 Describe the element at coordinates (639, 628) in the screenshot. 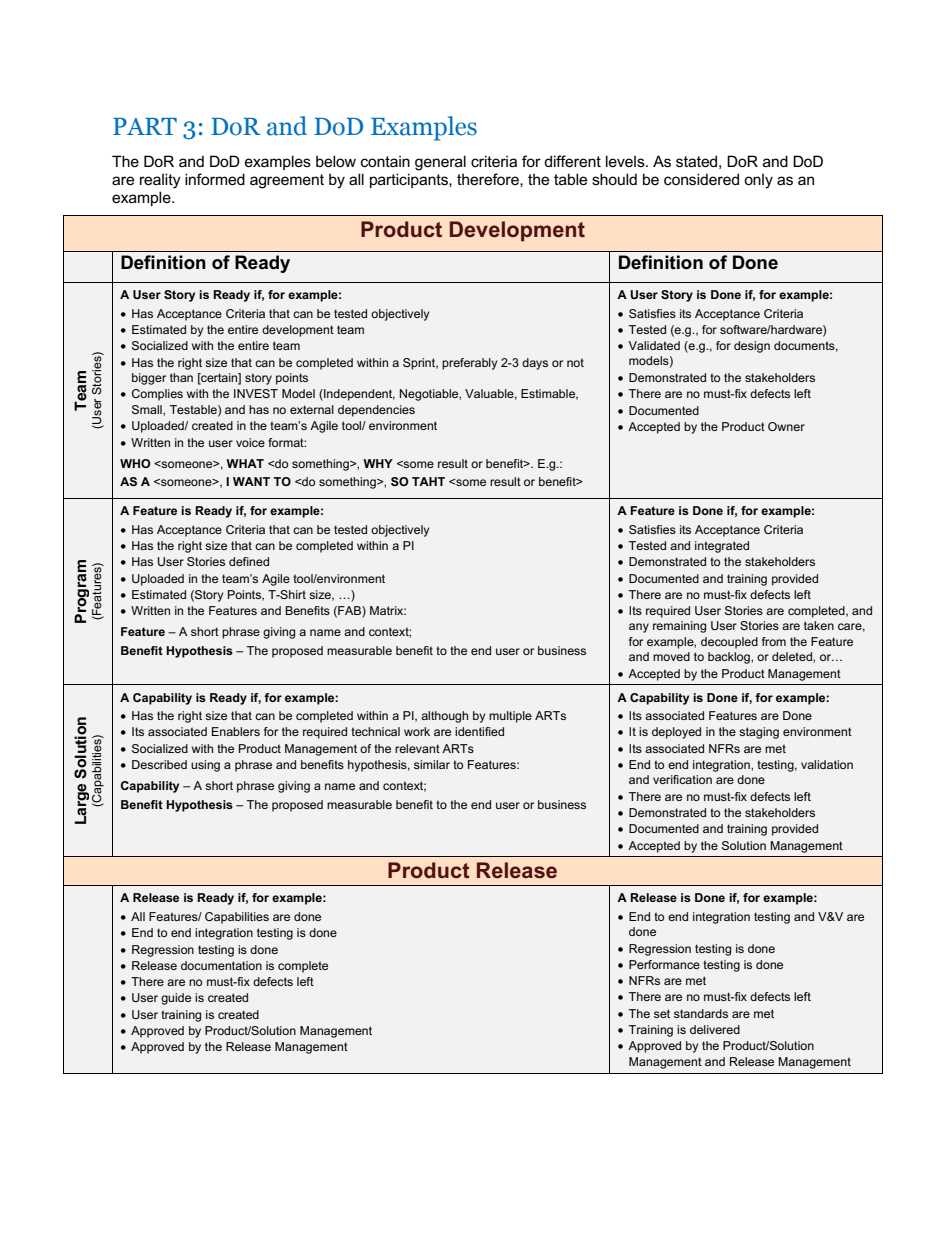

I see `any` at that location.
